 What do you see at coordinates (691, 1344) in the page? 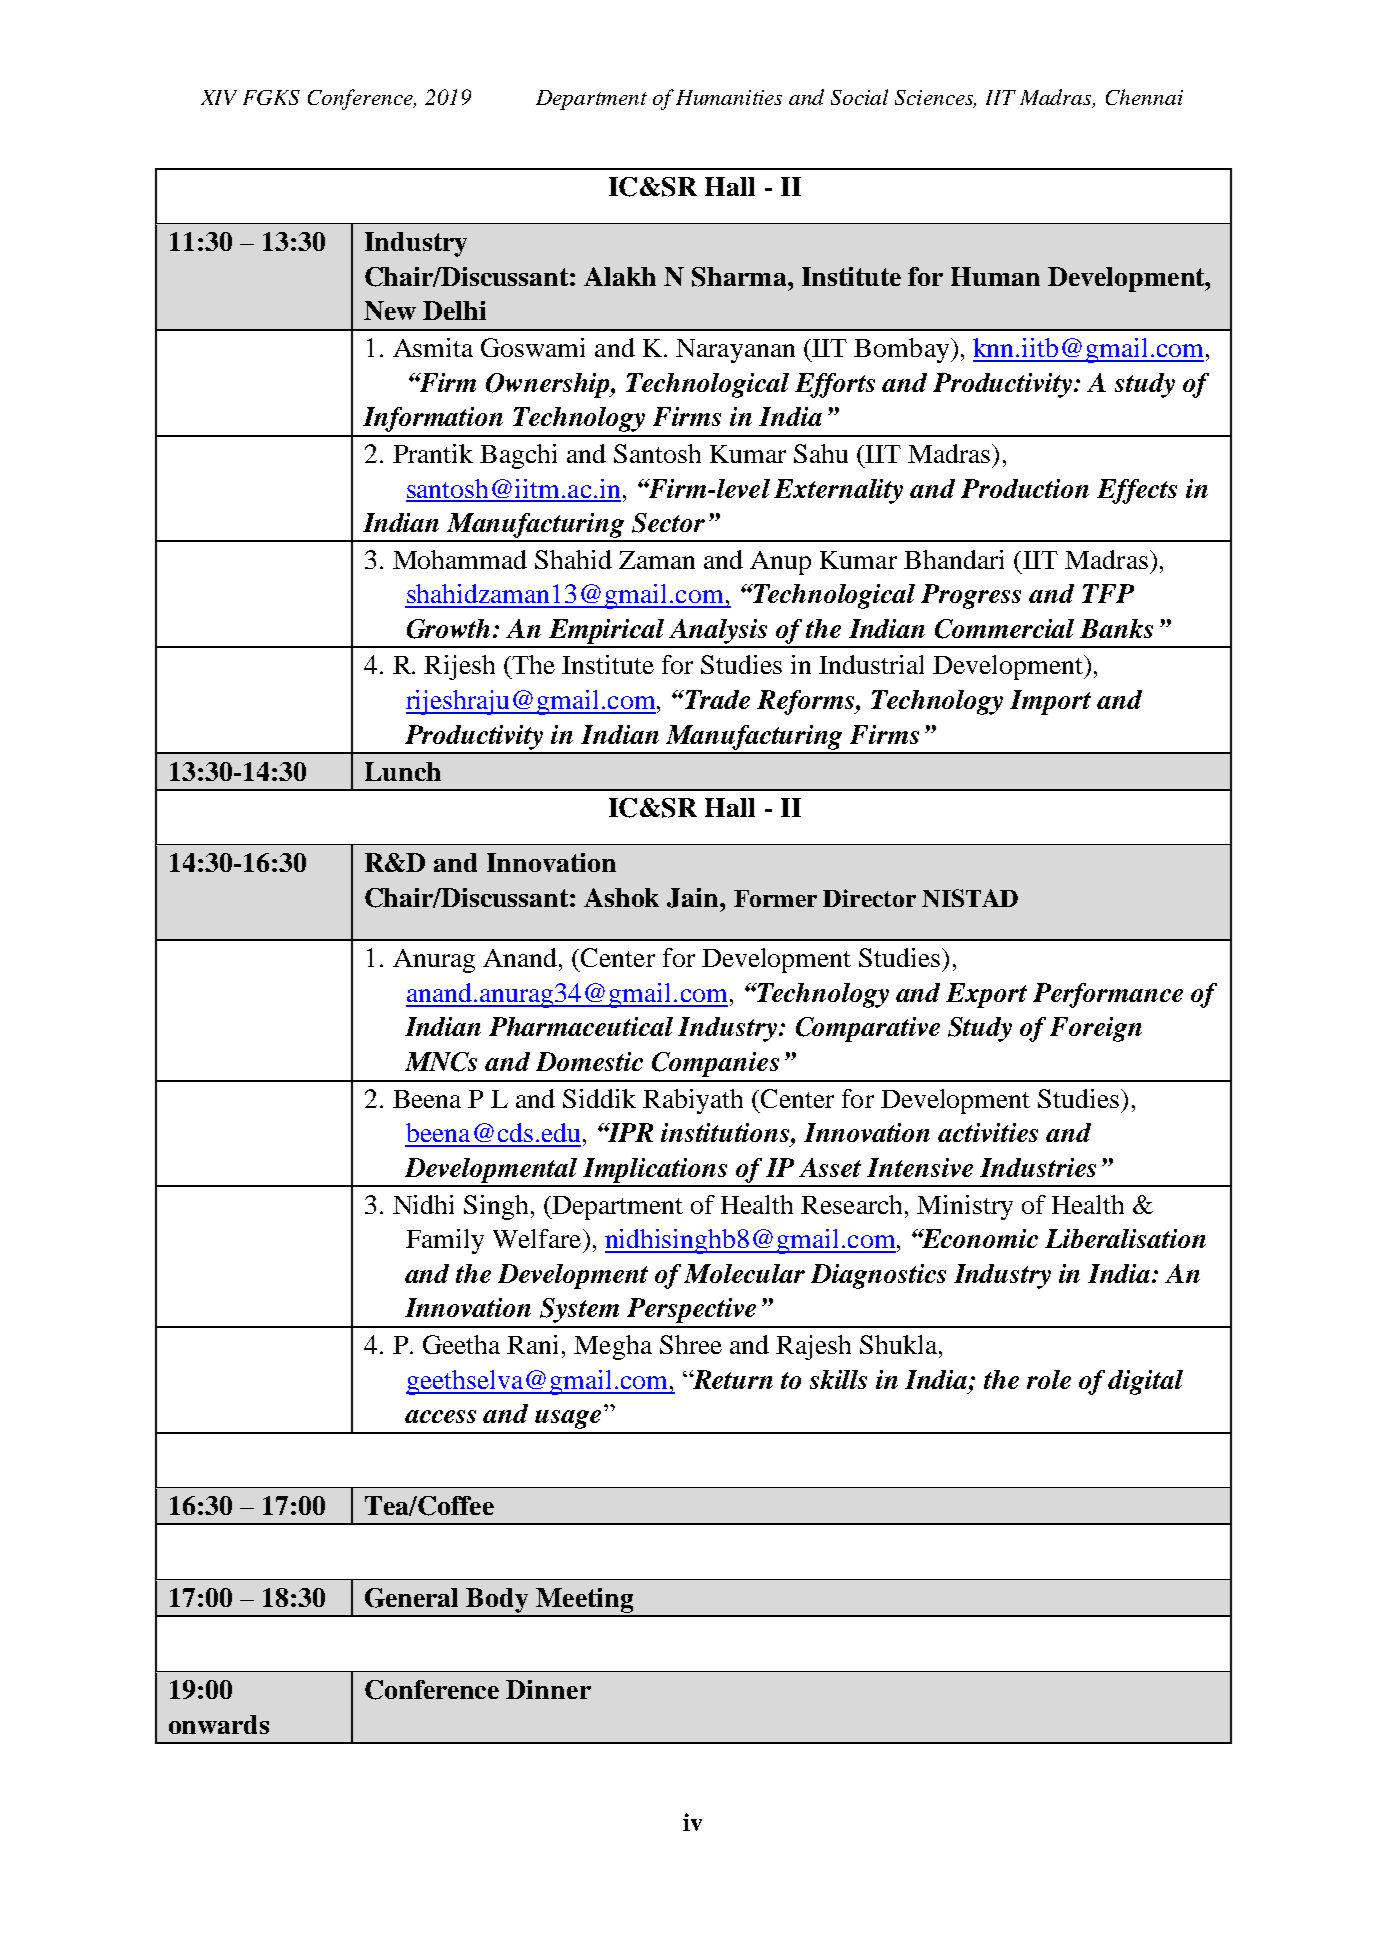
I see `Shree` at bounding box center [691, 1344].
